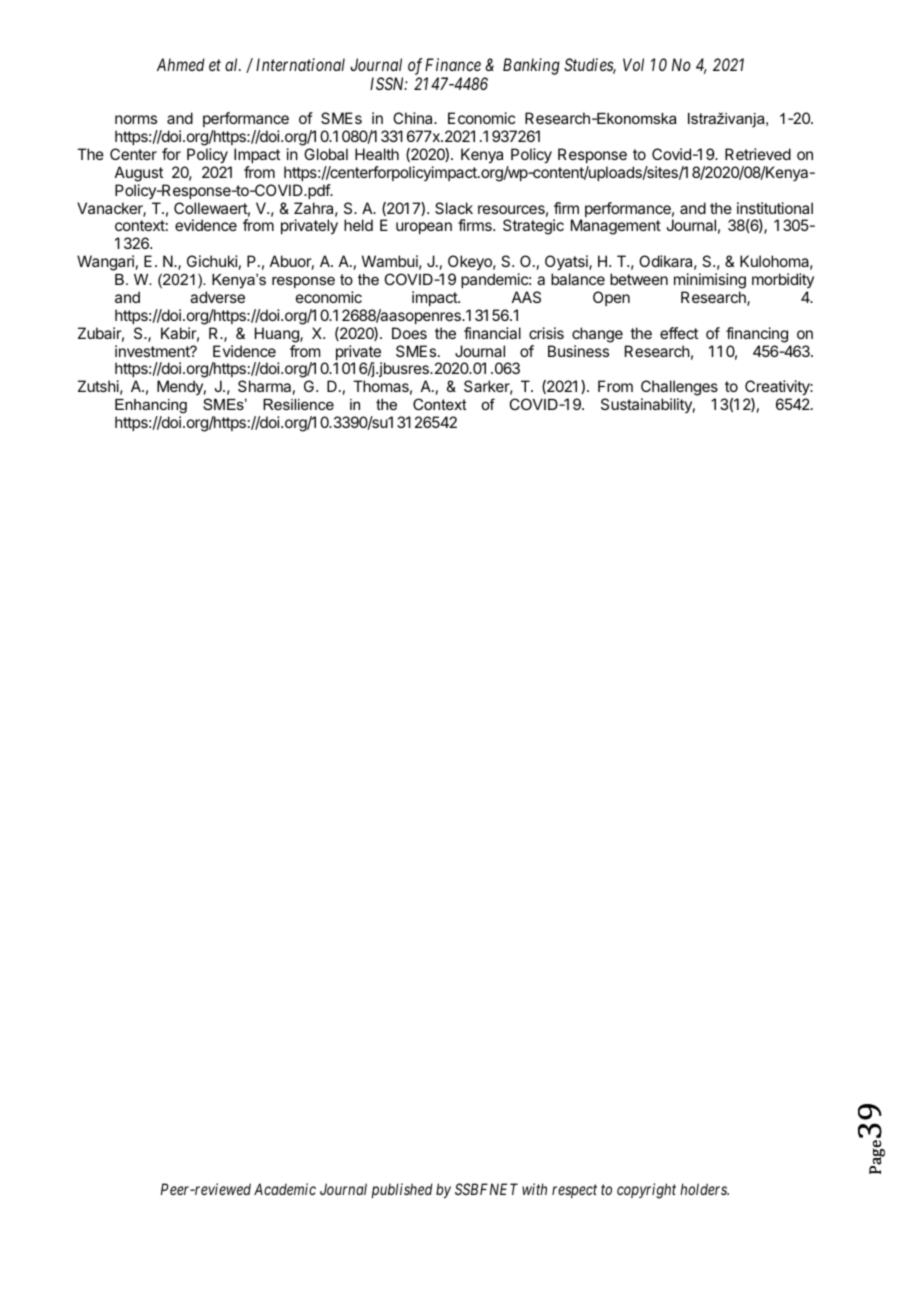  What do you see at coordinates (453, 64) in the screenshot?
I see `Finance` at bounding box center [453, 64].
